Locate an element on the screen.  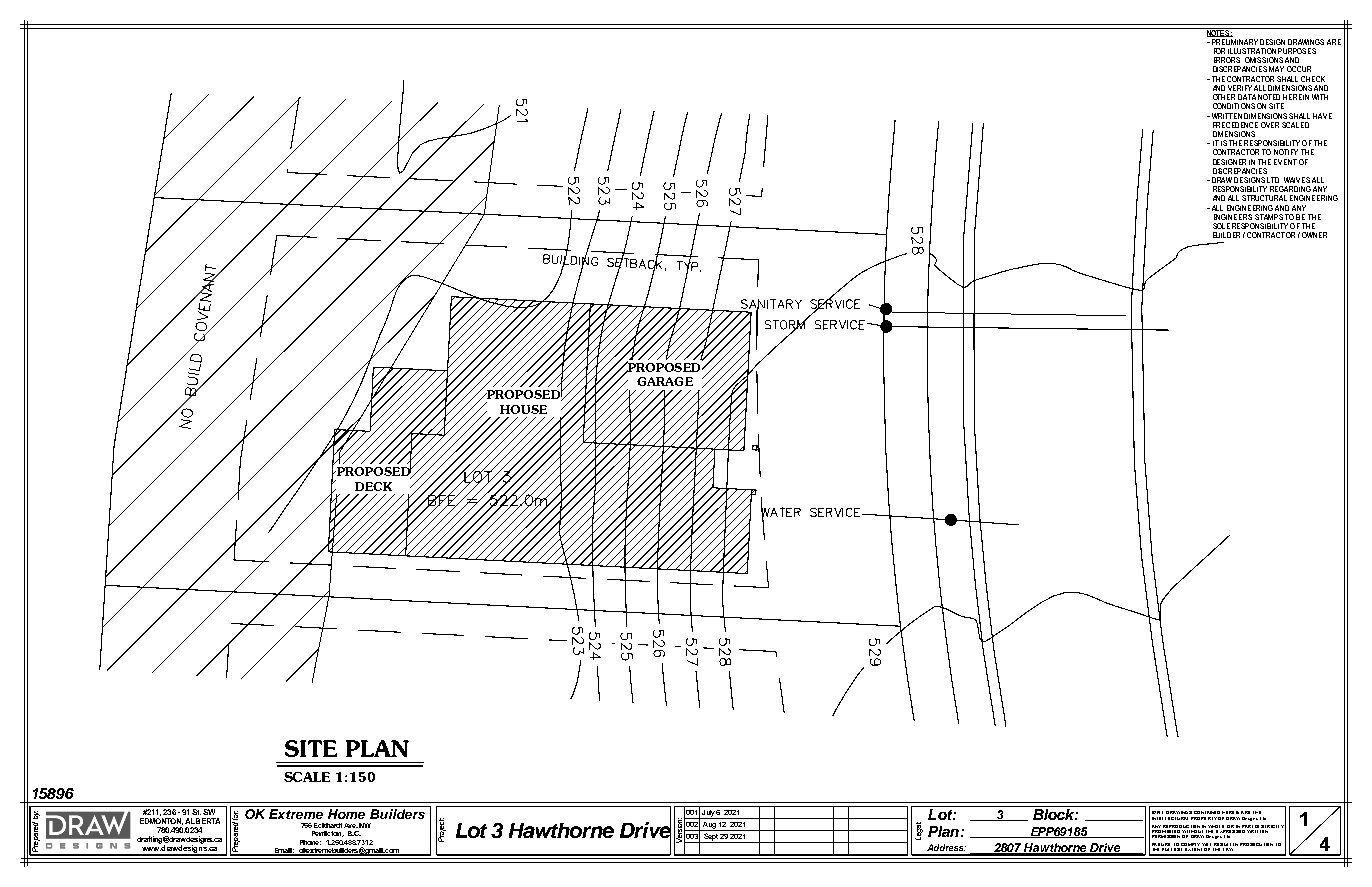
DECK is located at coordinates (373, 486).
